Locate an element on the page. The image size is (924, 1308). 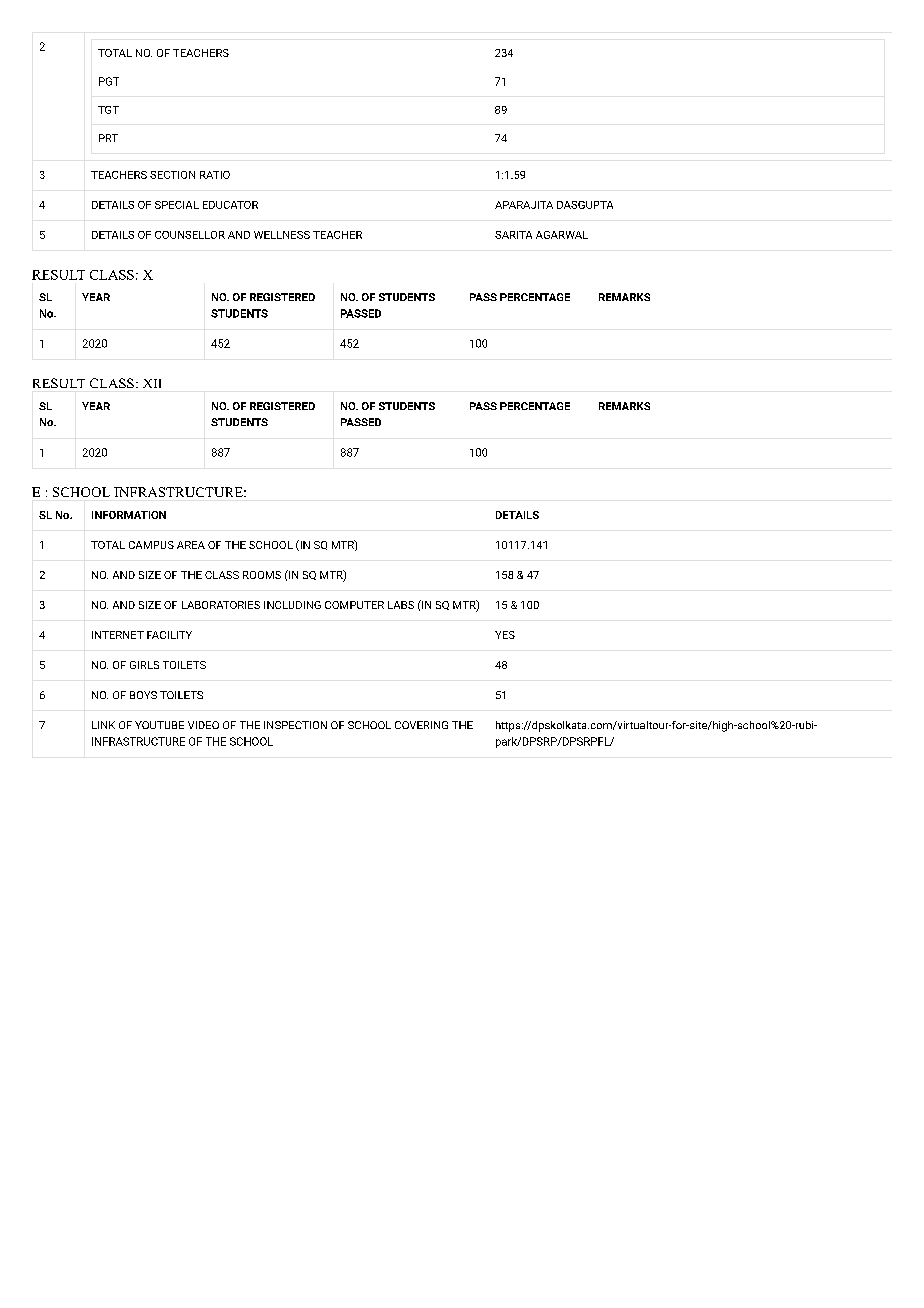
SARITA is located at coordinates (513, 235).
